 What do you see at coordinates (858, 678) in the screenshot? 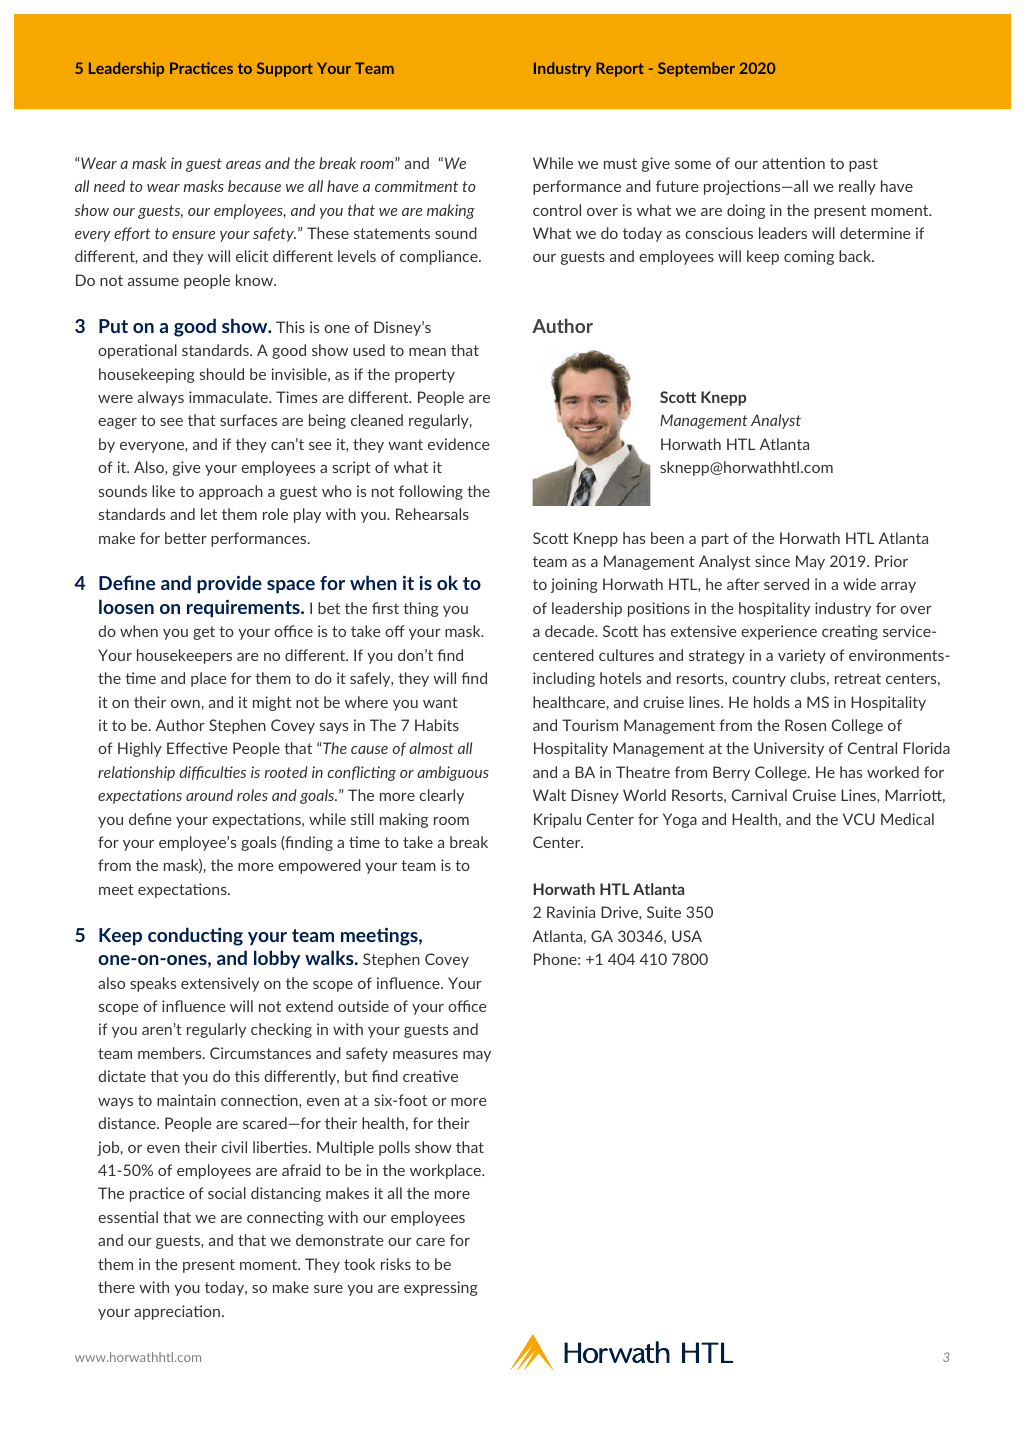
I see `retreat` at bounding box center [858, 678].
